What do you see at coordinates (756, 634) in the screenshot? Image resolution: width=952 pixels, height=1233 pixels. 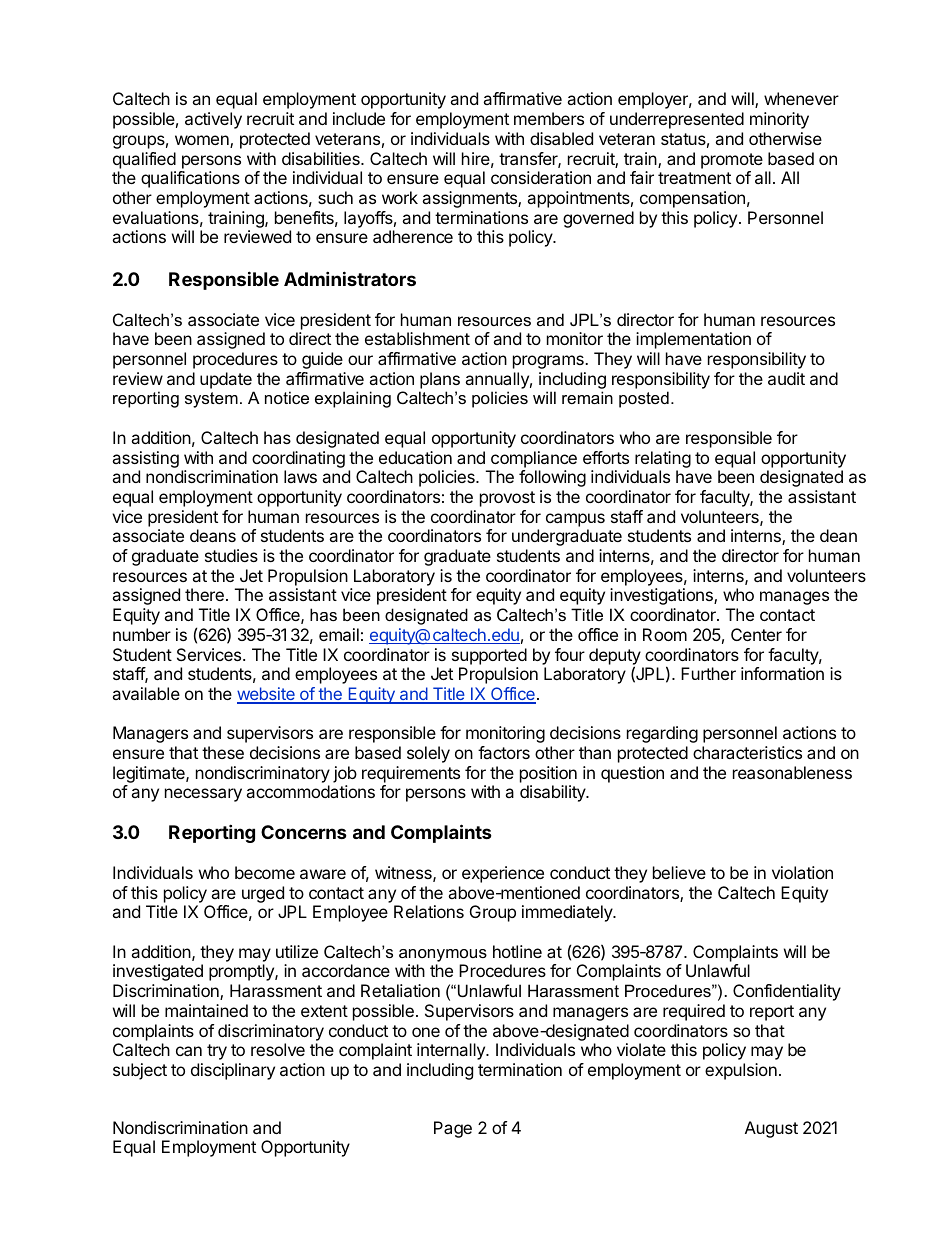 I see `Center` at bounding box center [756, 634].
